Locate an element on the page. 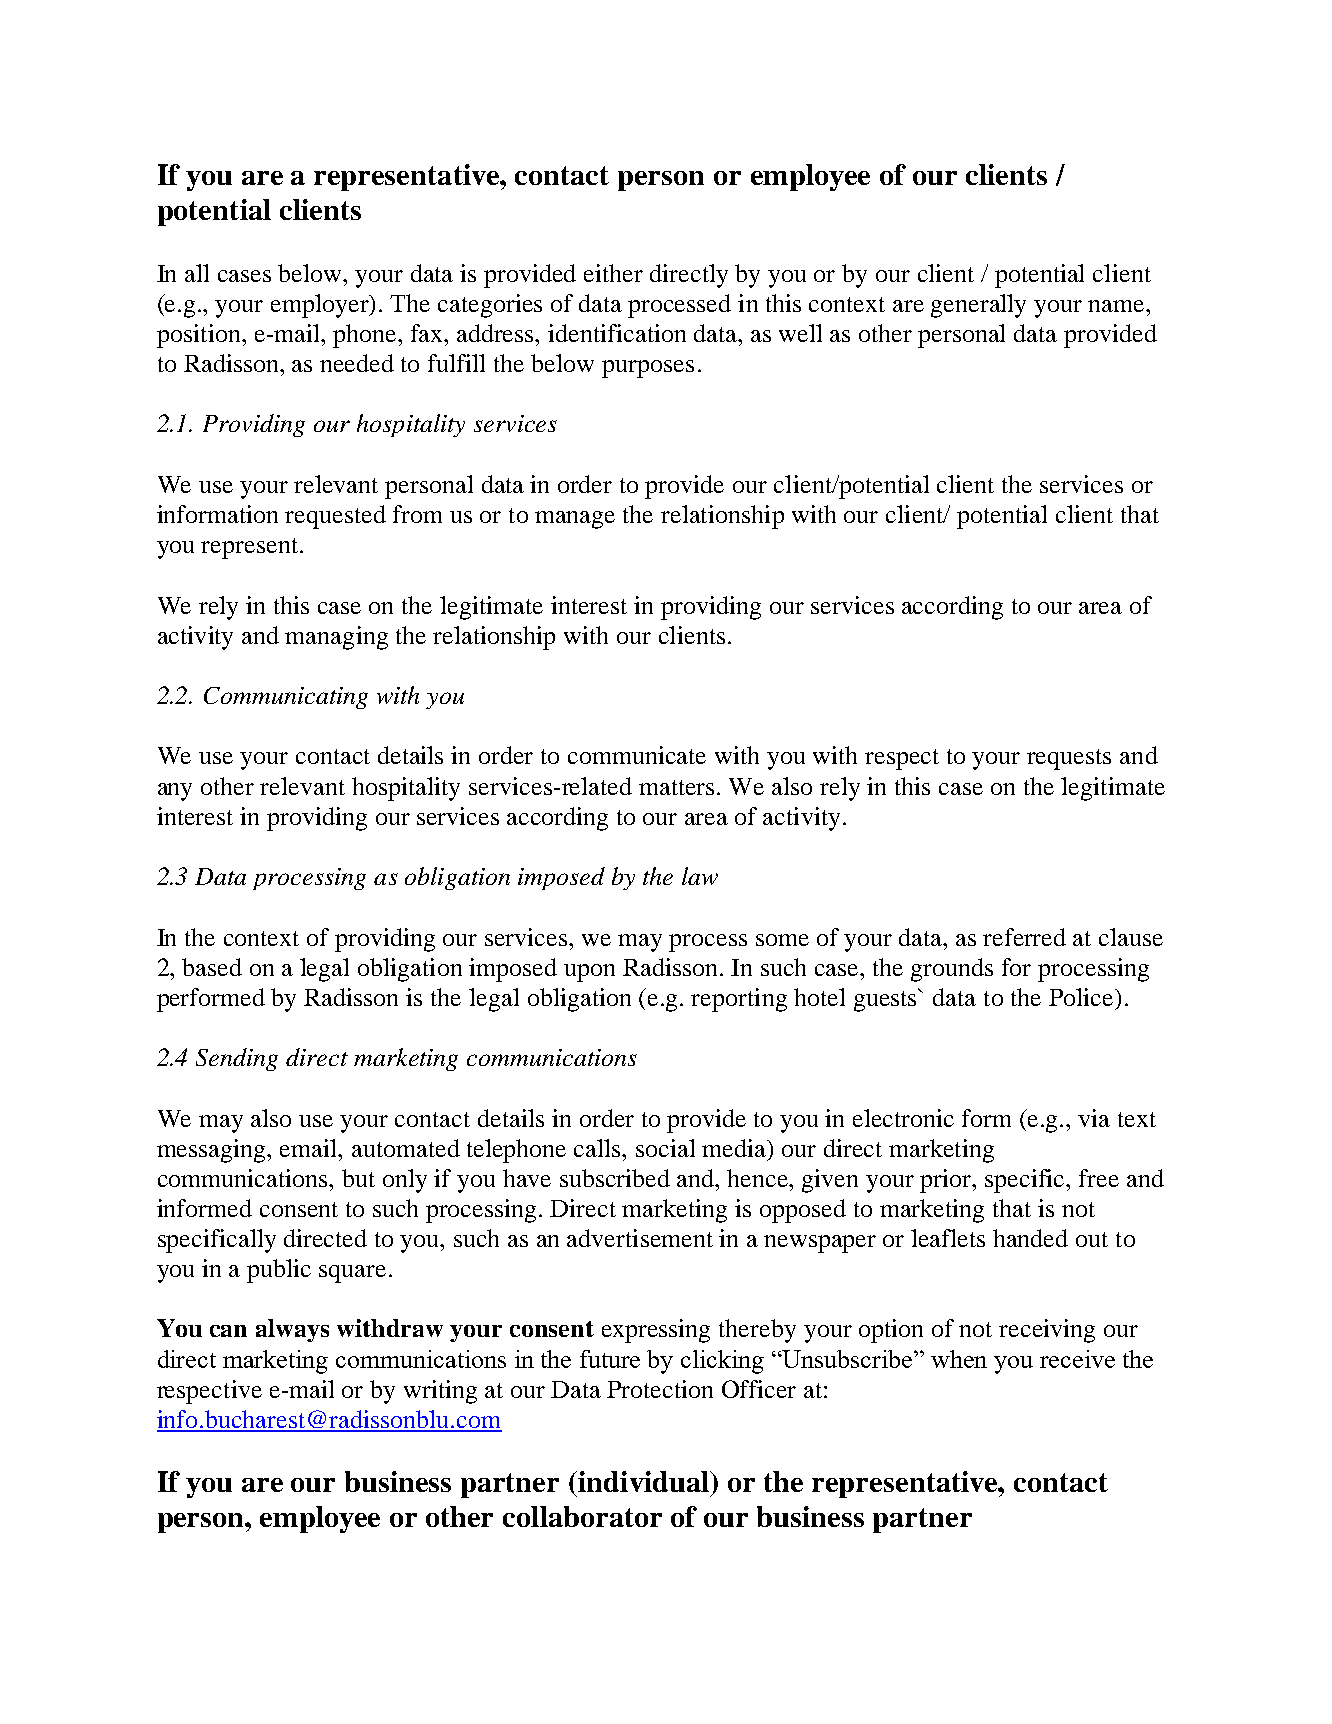 Image resolution: width=1332 pixels, height=1724 pixels. when is located at coordinates (959, 1359).
